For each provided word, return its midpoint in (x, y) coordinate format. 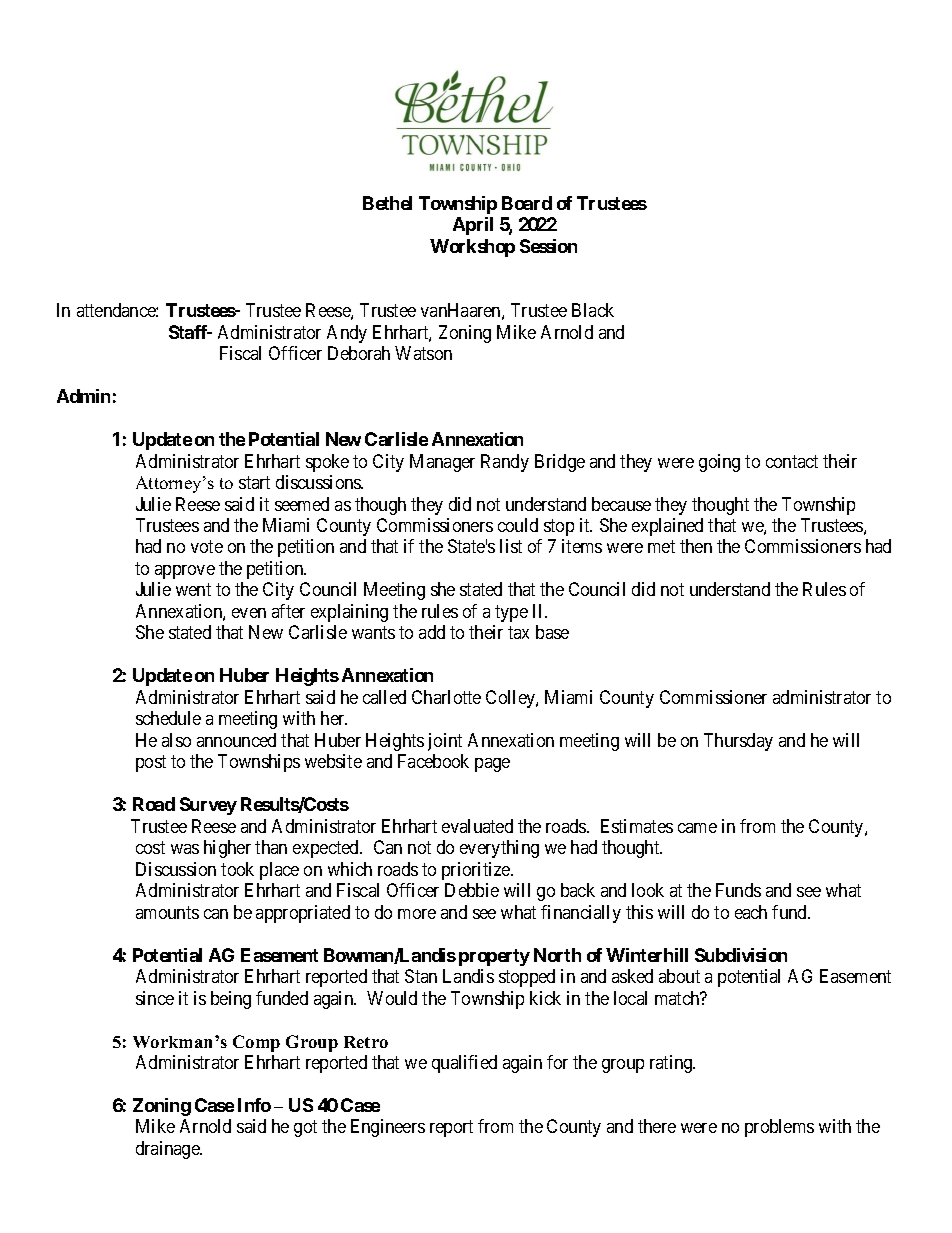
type (511, 613)
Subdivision (741, 955)
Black (593, 310)
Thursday (738, 742)
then (696, 546)
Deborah (359, 353)
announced (236, 740)
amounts (167, 912)
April (473, 226)
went (193, 590)
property (494, 957)
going (719, 463)
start (254, 482)
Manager (442, 463)
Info (254, 1105)
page (492, 765)
